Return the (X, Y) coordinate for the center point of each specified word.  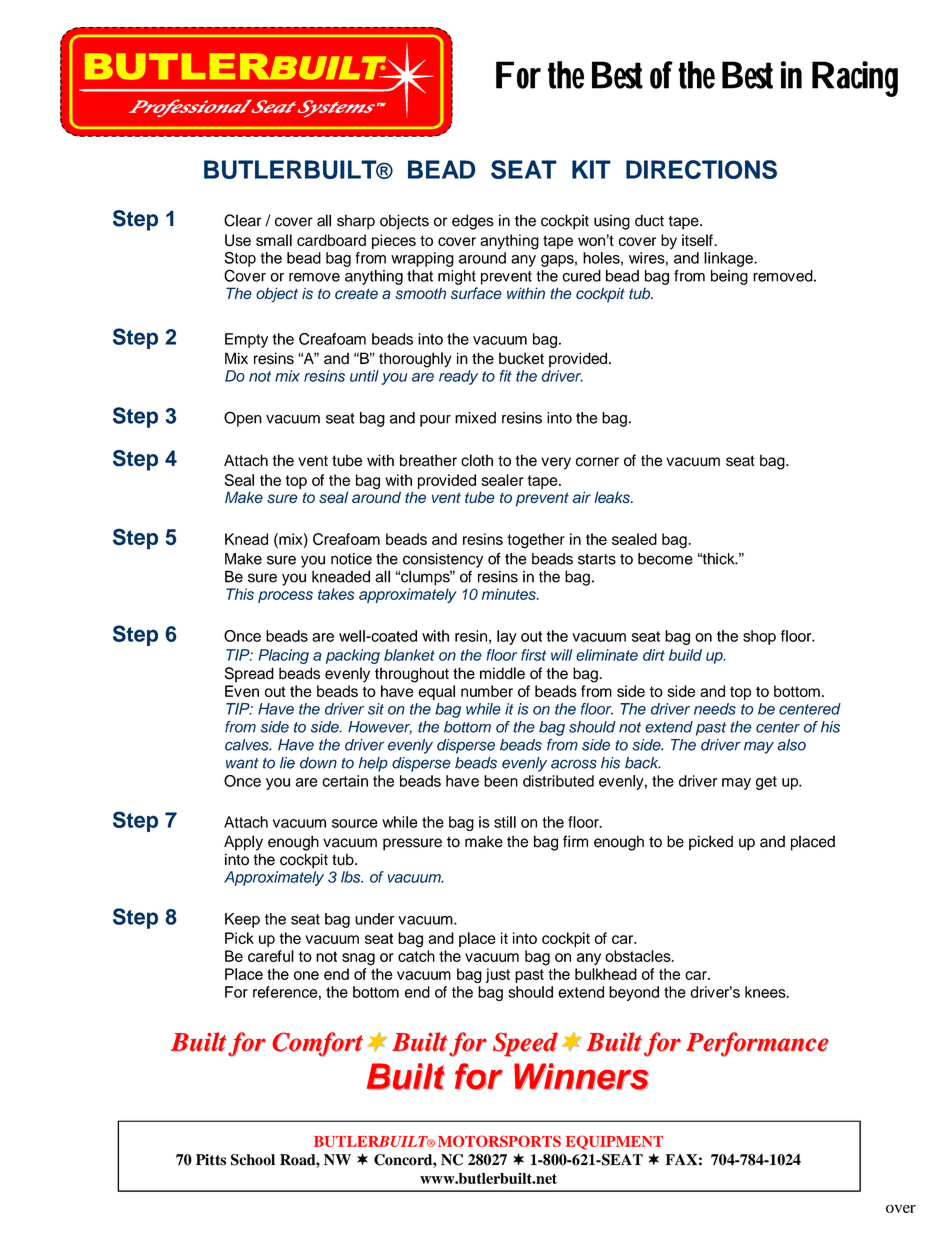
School (253, 1160)
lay (507, 637)
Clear (242, 220)
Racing (855, 79)
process (285, 597)
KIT (591, 169)
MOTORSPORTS (499, 1141)
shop (759, 637)
